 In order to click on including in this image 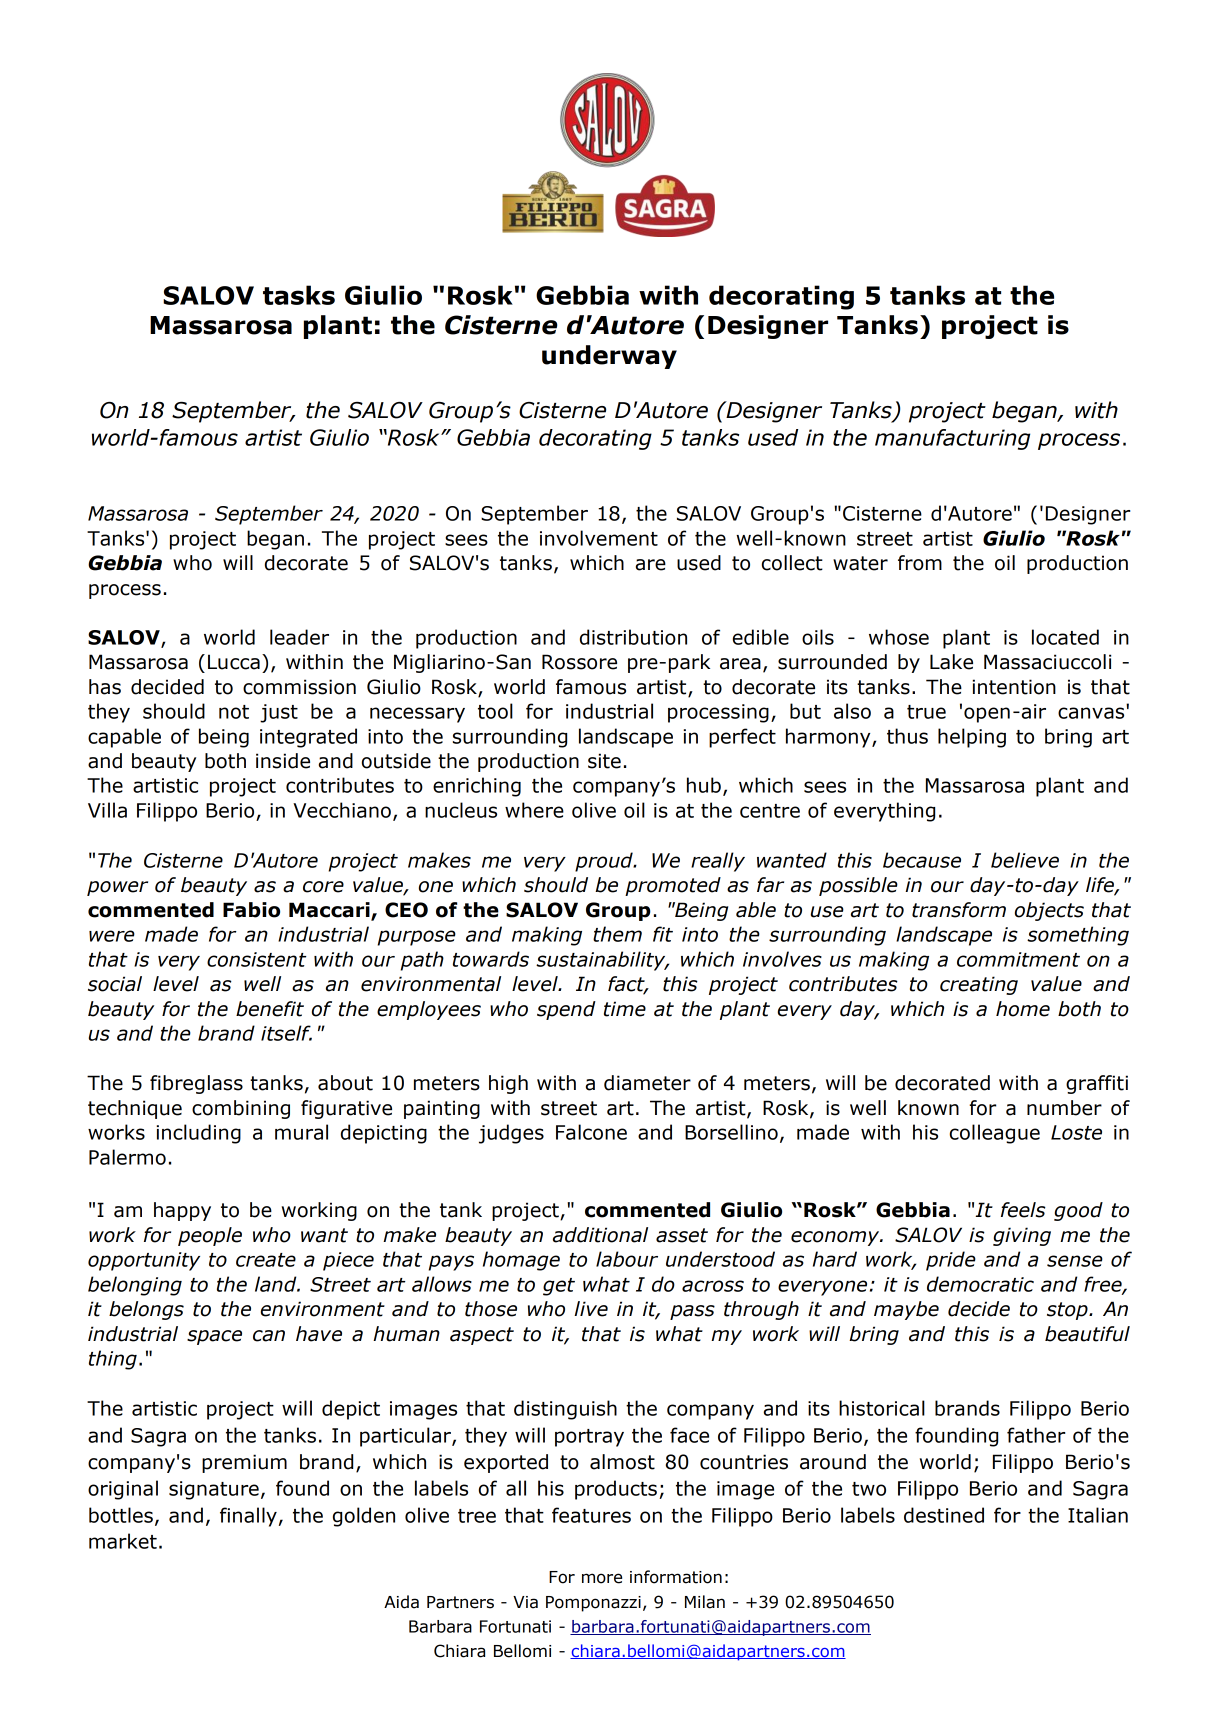, I will do `click(198, 1134)`.
